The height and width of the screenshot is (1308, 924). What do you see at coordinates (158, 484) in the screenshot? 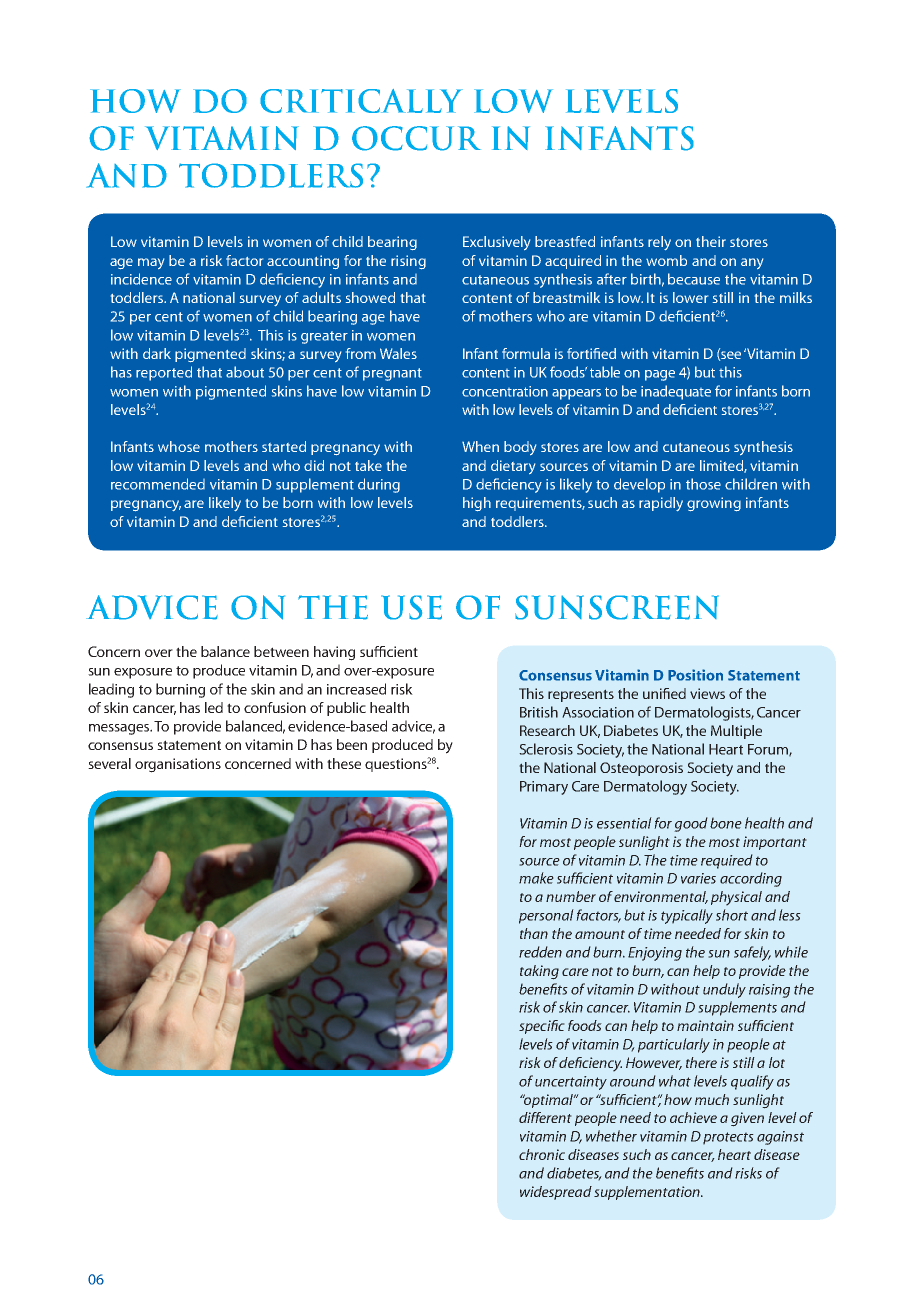
I see `recommended` at bounding box center [158, 484].
